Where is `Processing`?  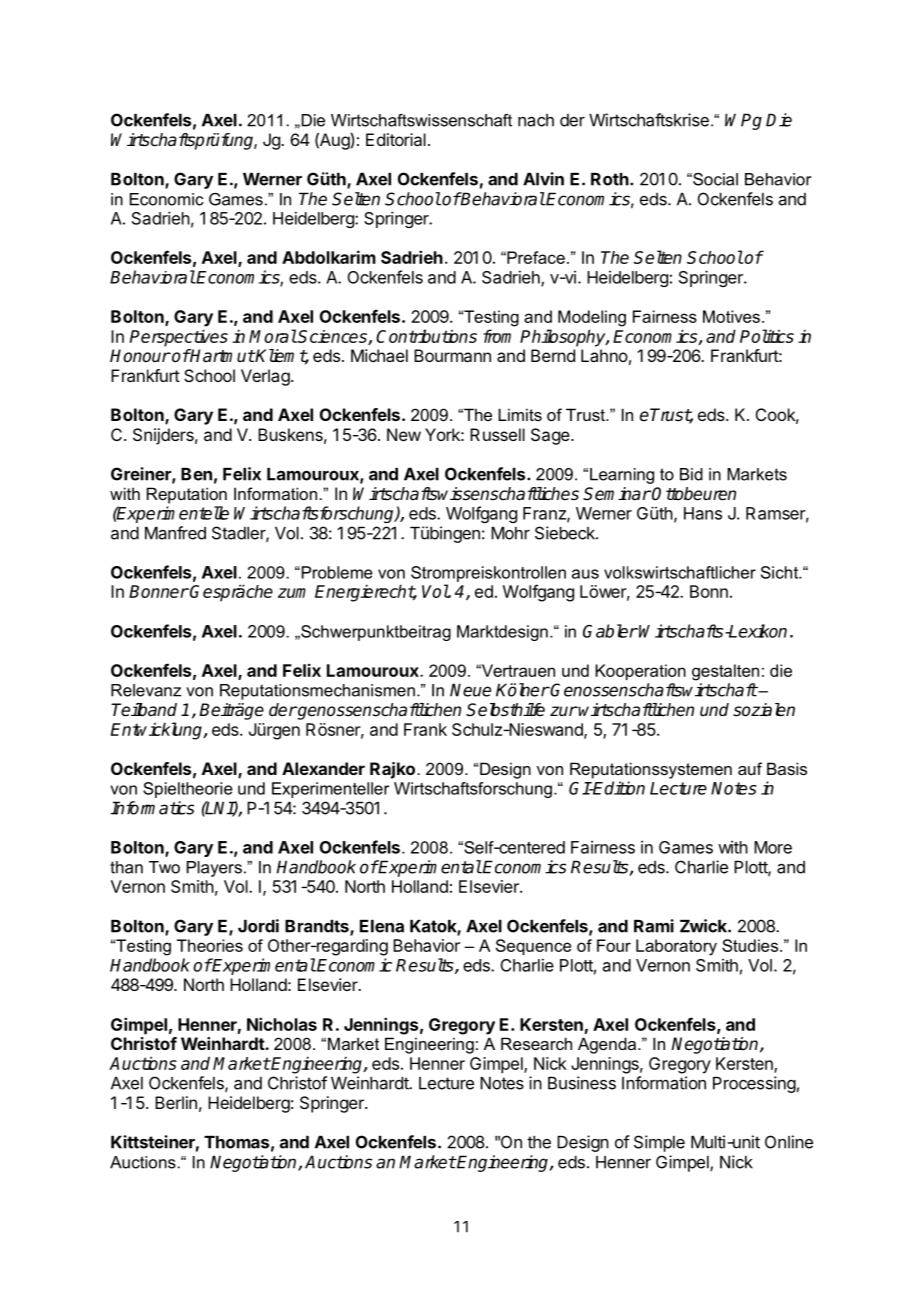 Processing is located at coordinates (754, 1084).
